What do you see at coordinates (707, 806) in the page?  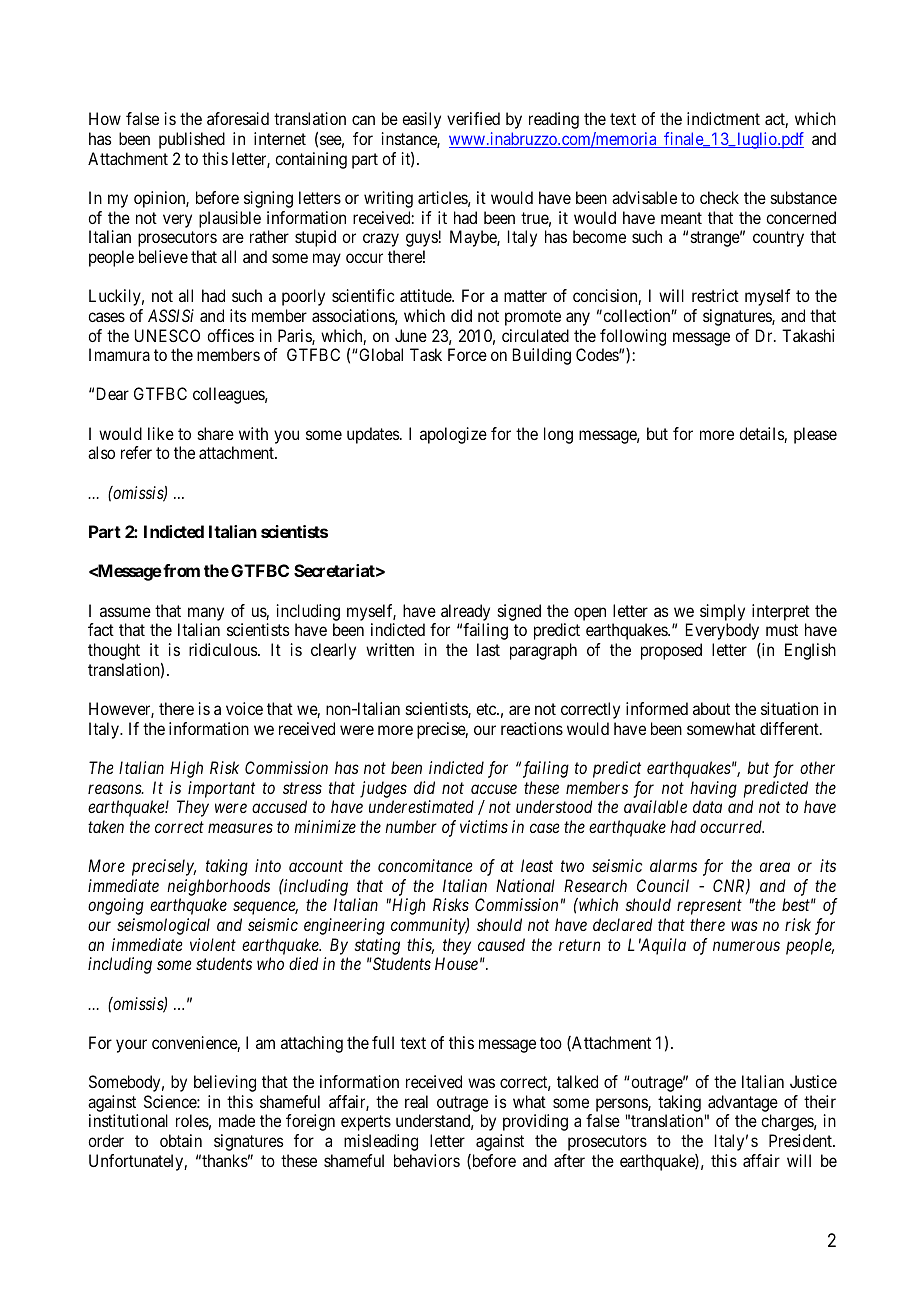 I see `data` at bounding box center [707, 806].
